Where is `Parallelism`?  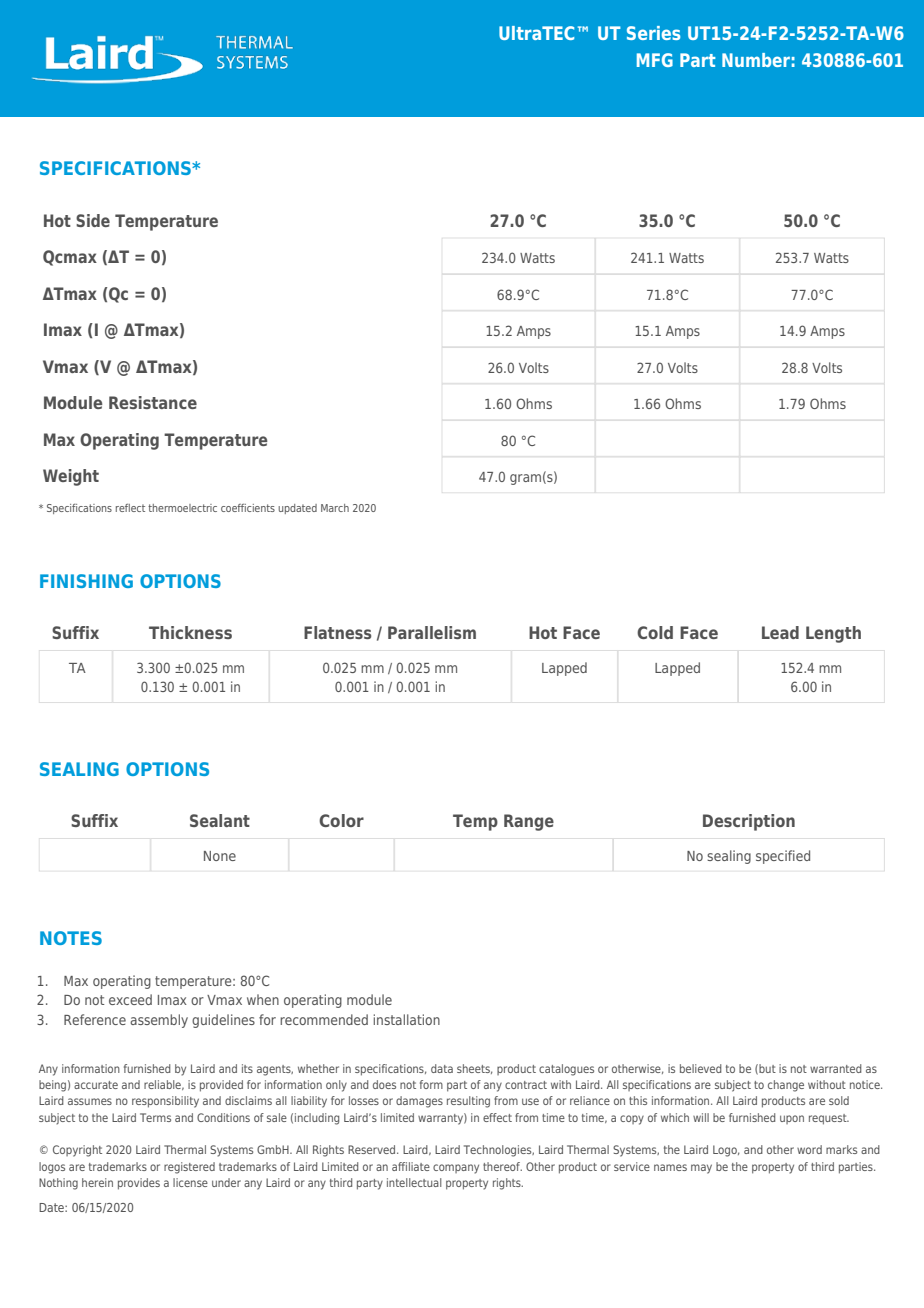
Parallelism is located at coordinates (432, 632).
